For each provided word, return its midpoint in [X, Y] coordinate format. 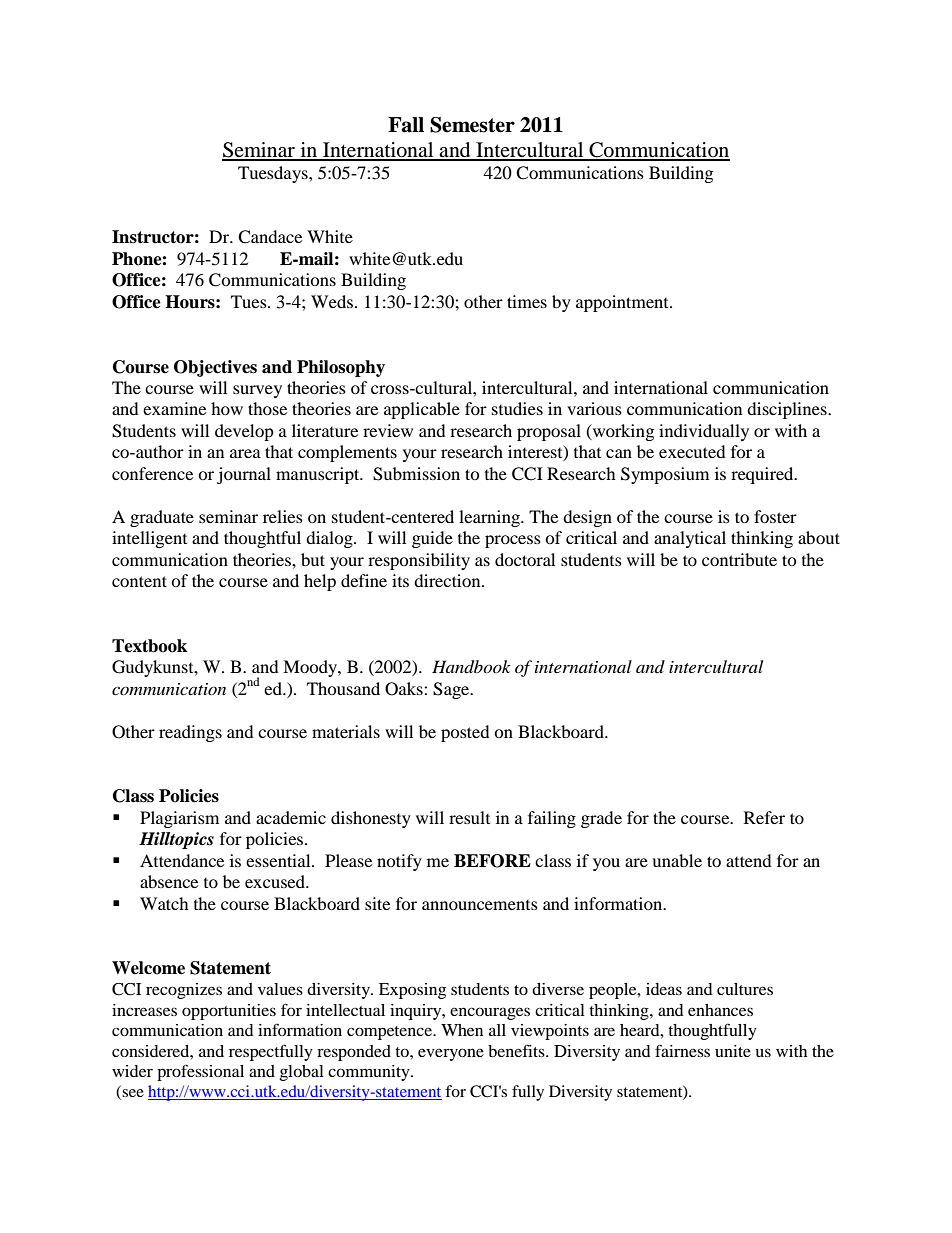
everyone [451, 1054]
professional [200, 1072]
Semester [472, 125]
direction [448, 580]
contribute [739, 559]
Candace [270, 237]
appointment [623, 303]
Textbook [149, 646]
